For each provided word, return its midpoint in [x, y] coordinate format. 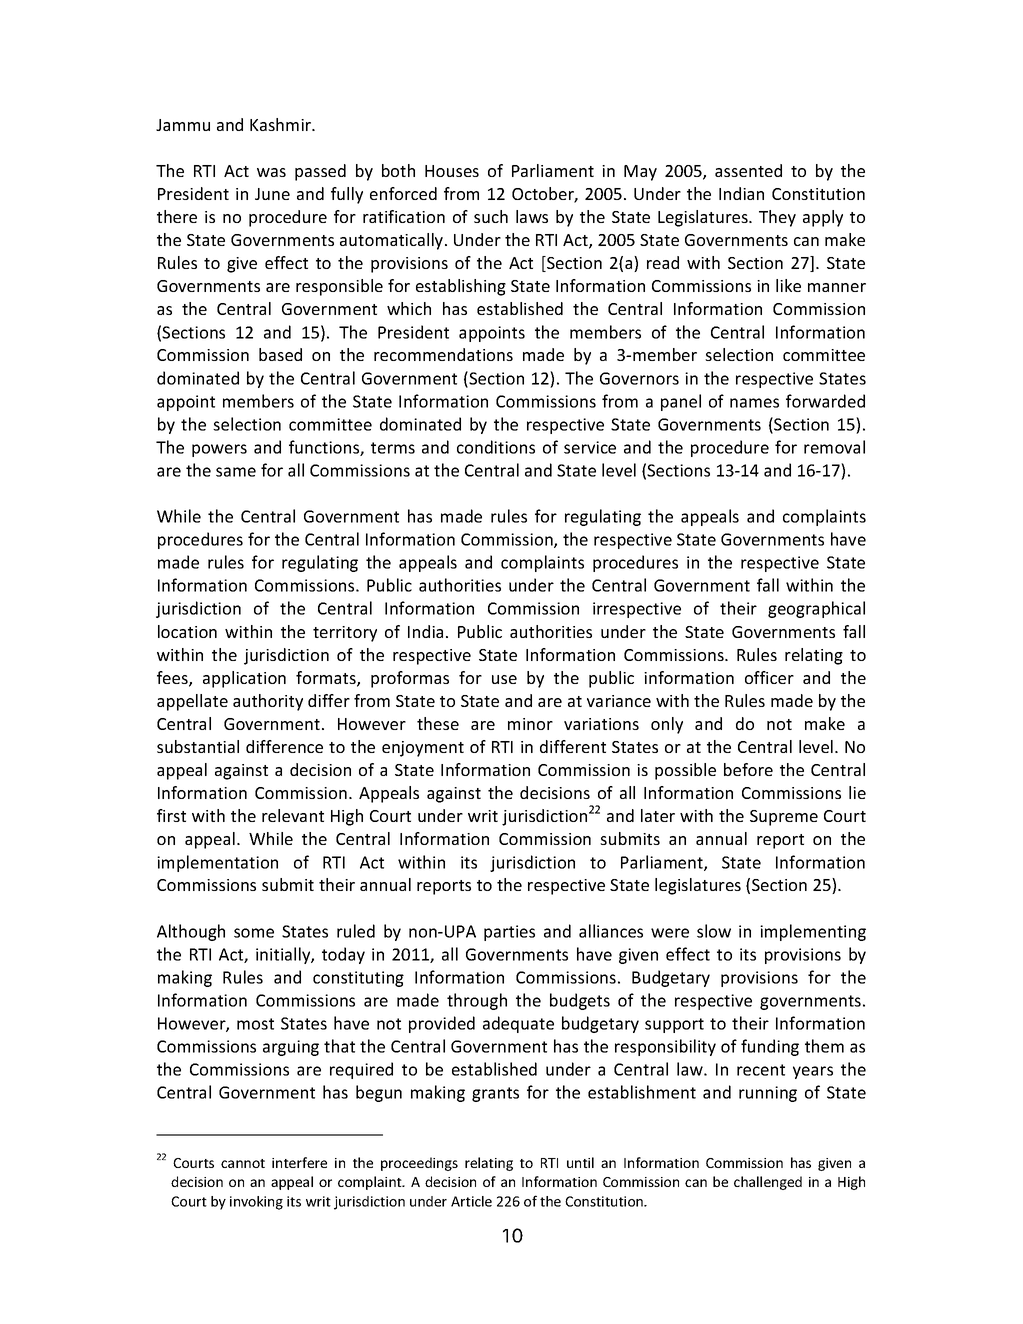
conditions [496, 447]
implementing [813, 932]
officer [769, 677]
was [271, 172]
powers [219, 450]
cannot [243, 1163]
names [754, 403]
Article [471, 1201]
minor [530, 724]
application [244, 679]
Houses [452, 171]
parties [509, 933]
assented [748, 170]
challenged [768, 1183]
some [254, 933]
